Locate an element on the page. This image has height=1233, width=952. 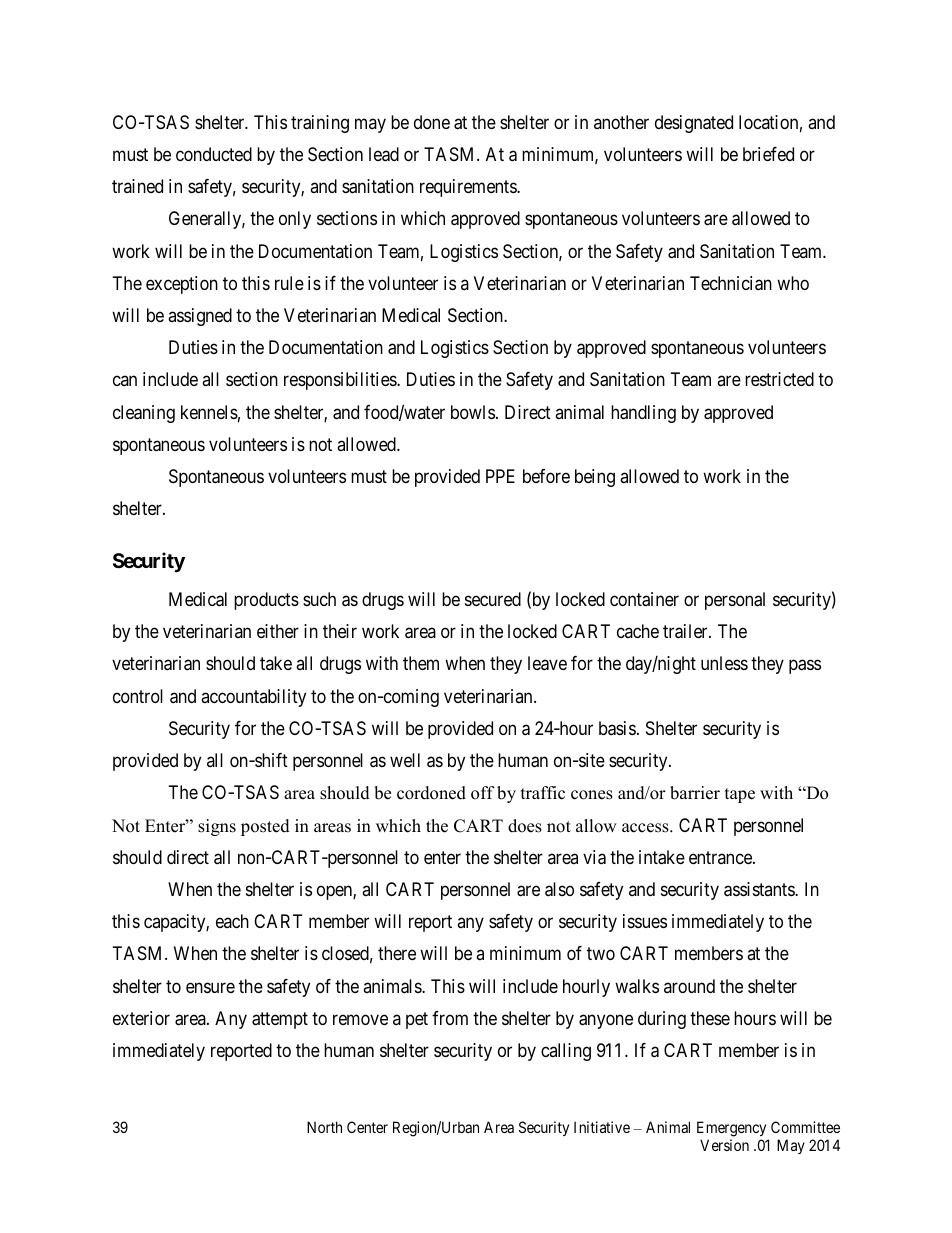
either is located at coordinates (278, 631).
